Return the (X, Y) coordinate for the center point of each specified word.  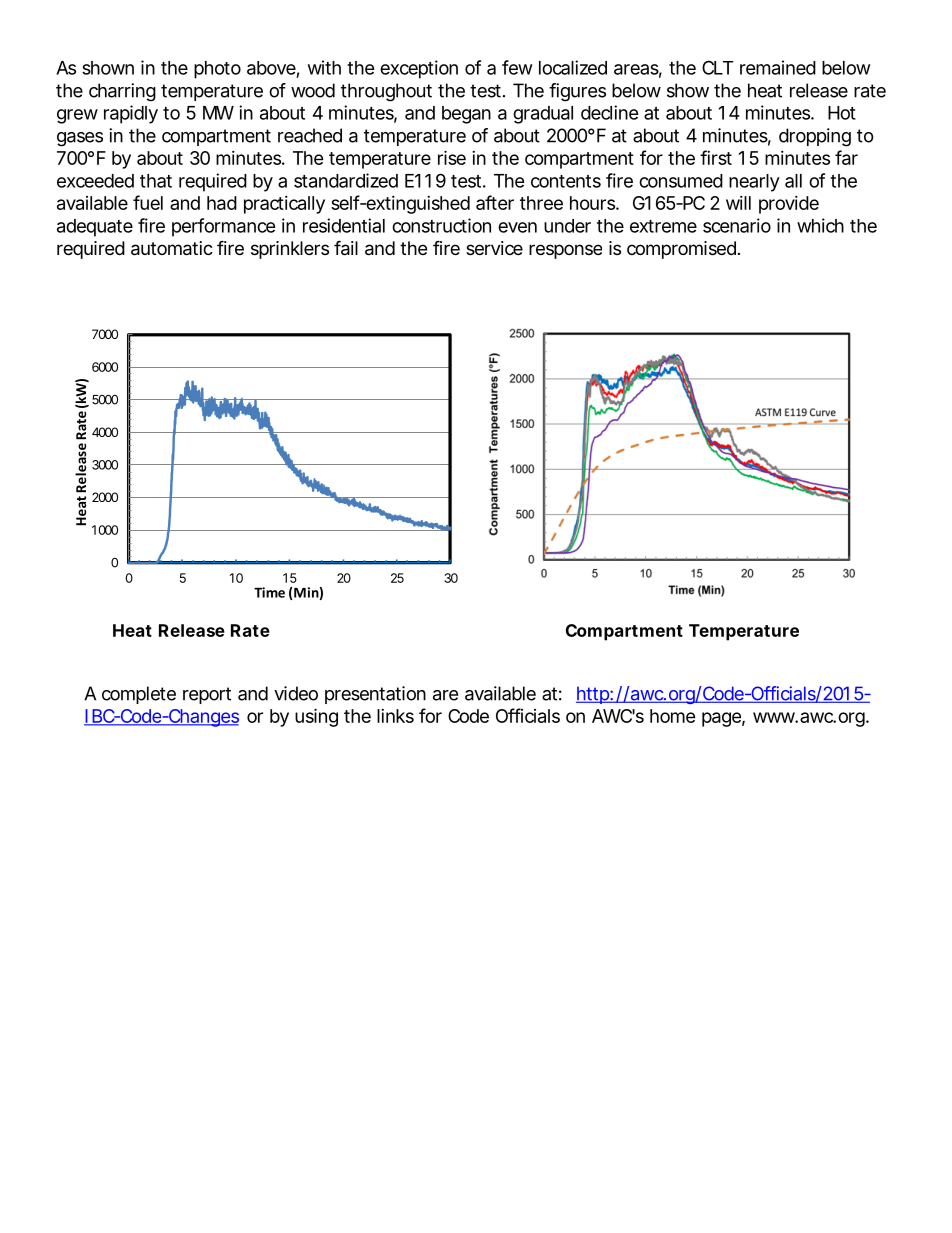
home (673, 716)
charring (122, 92)
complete (139, 695)
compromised (681, 250)
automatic (172, 248)
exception (419, 69)
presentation (375, 695)
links (395, 716)
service (494, 248)
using (316, 717)
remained (778, 67)
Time (269, 592)
